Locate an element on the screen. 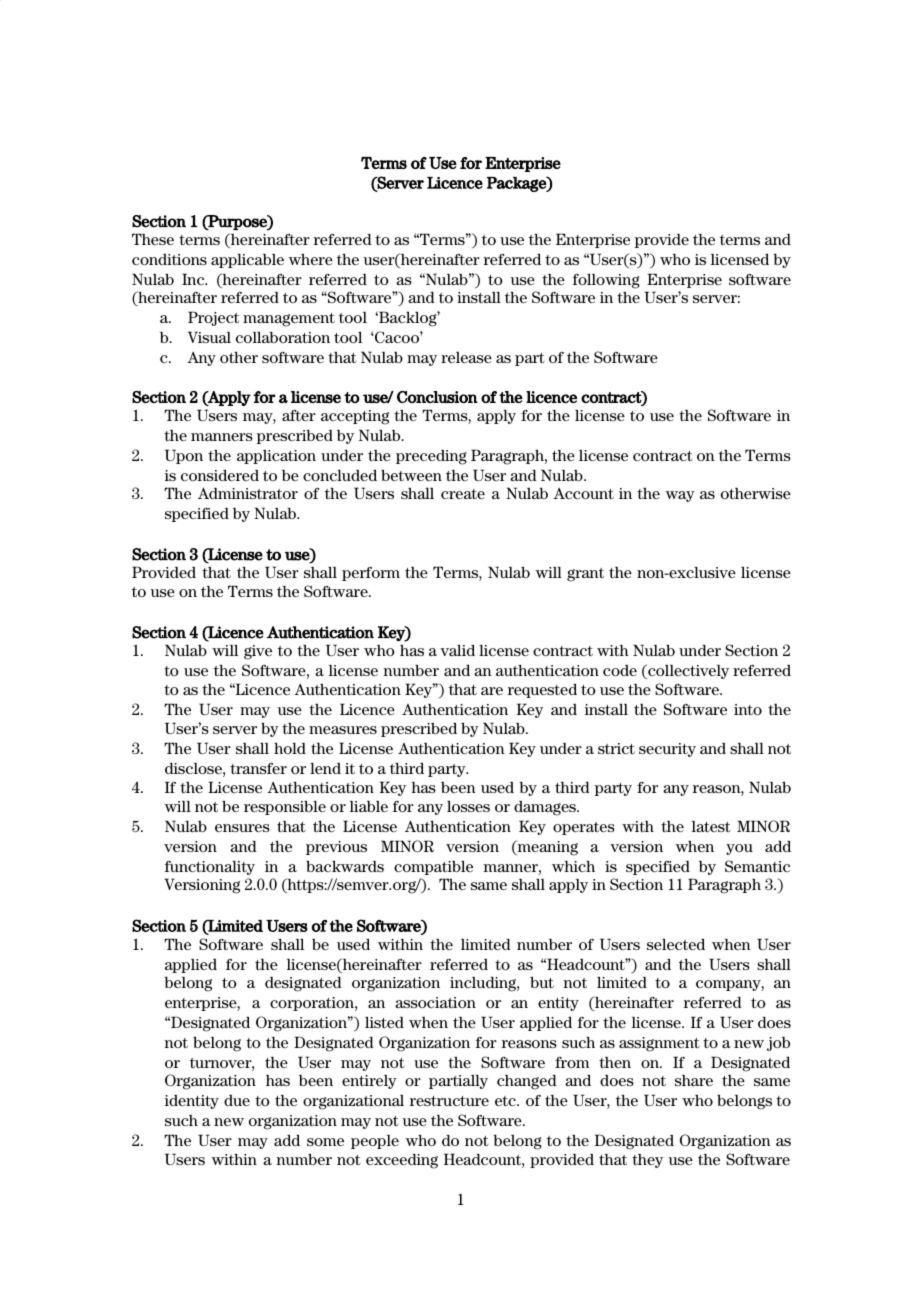  compatible is located at coordinates (433, 867).
